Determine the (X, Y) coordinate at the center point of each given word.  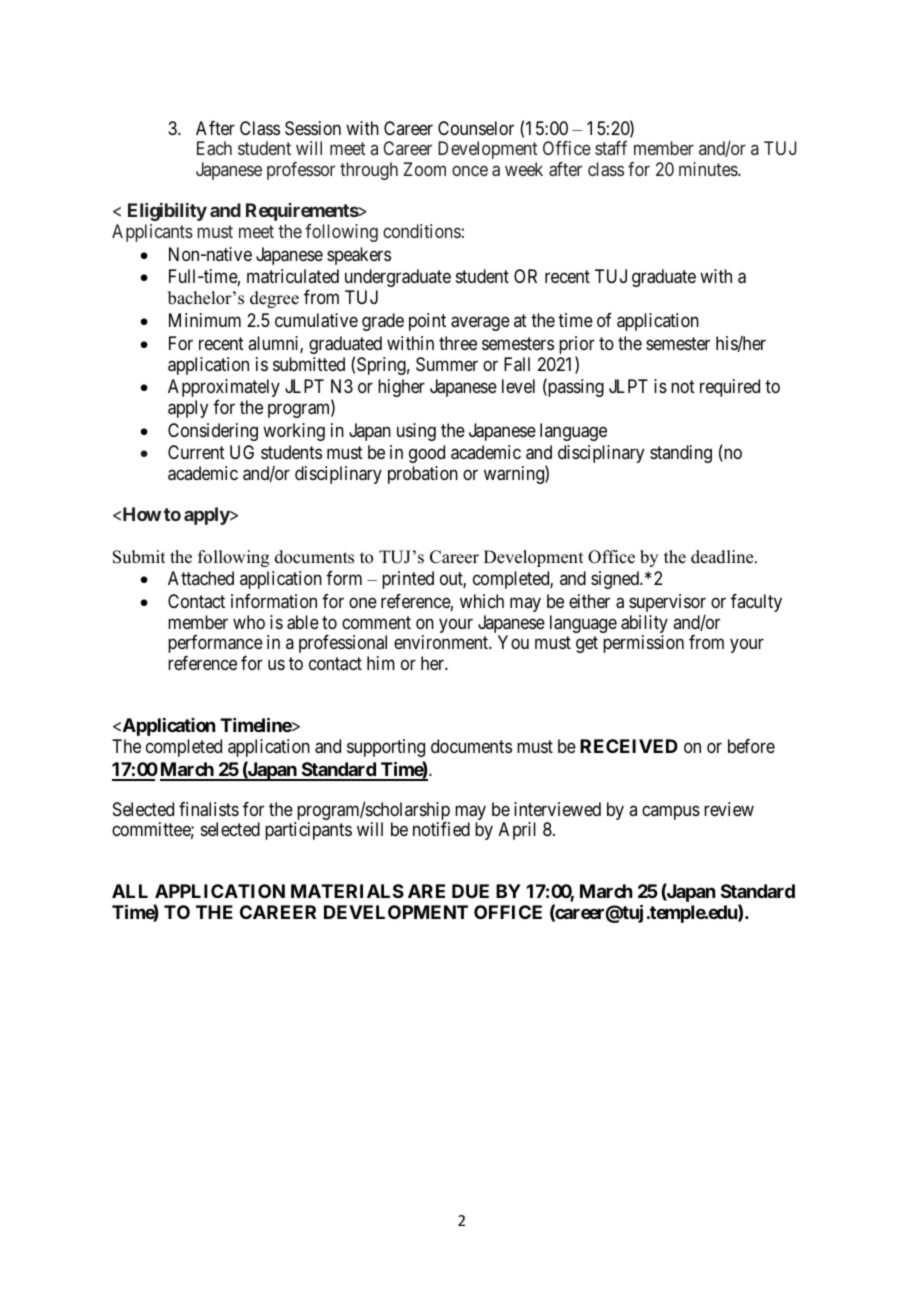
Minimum (205, 320)
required (730, 388)
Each (214, 148)
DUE (470, 891)
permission (643, 644)
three (458, 343)
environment (442, 642)
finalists (209, 809)
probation (423, 475)
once (470, 170)
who (249, 622)
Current (196, 452)
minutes (709, 169)
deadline (723, 557)
